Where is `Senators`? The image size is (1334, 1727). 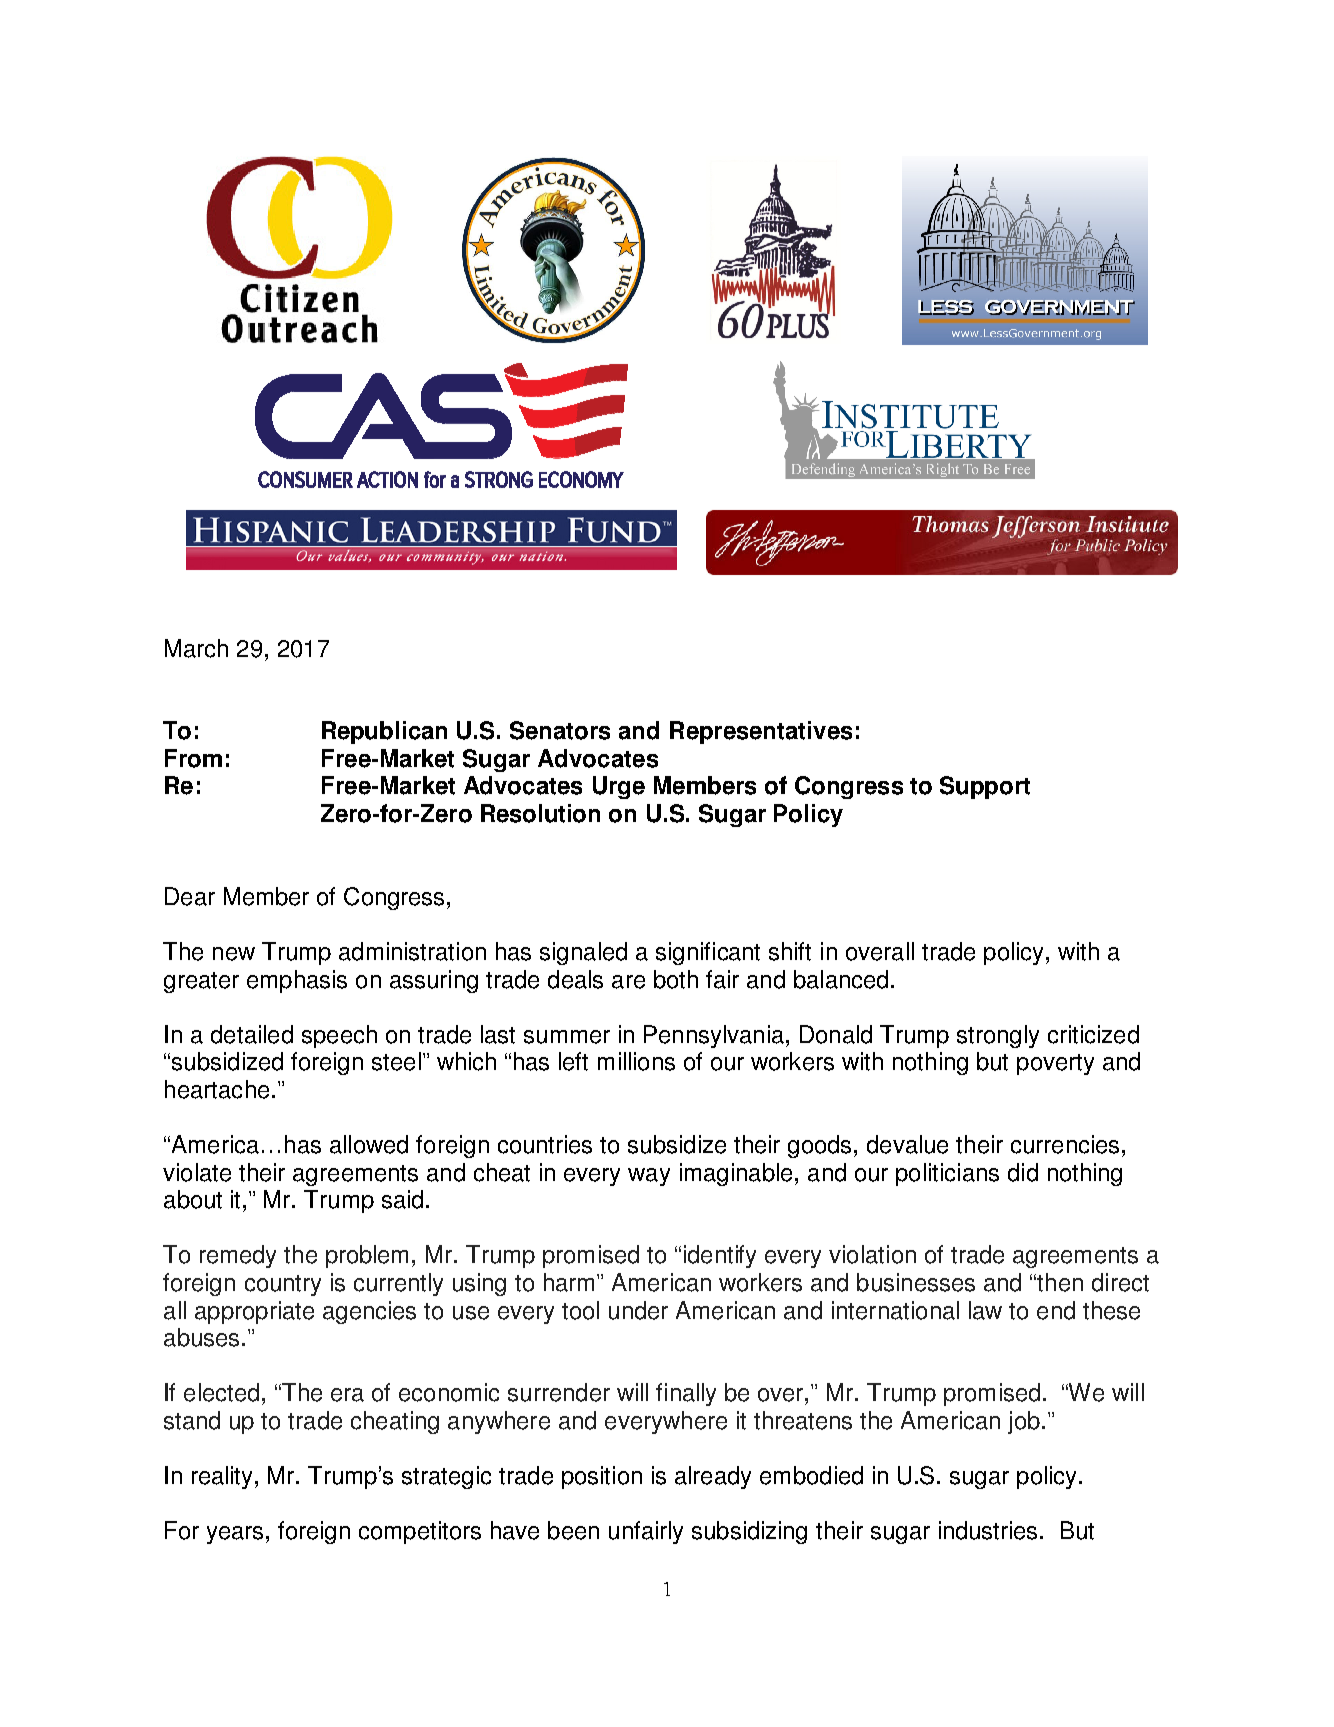 Senators is located at coordinates (560, 730).
